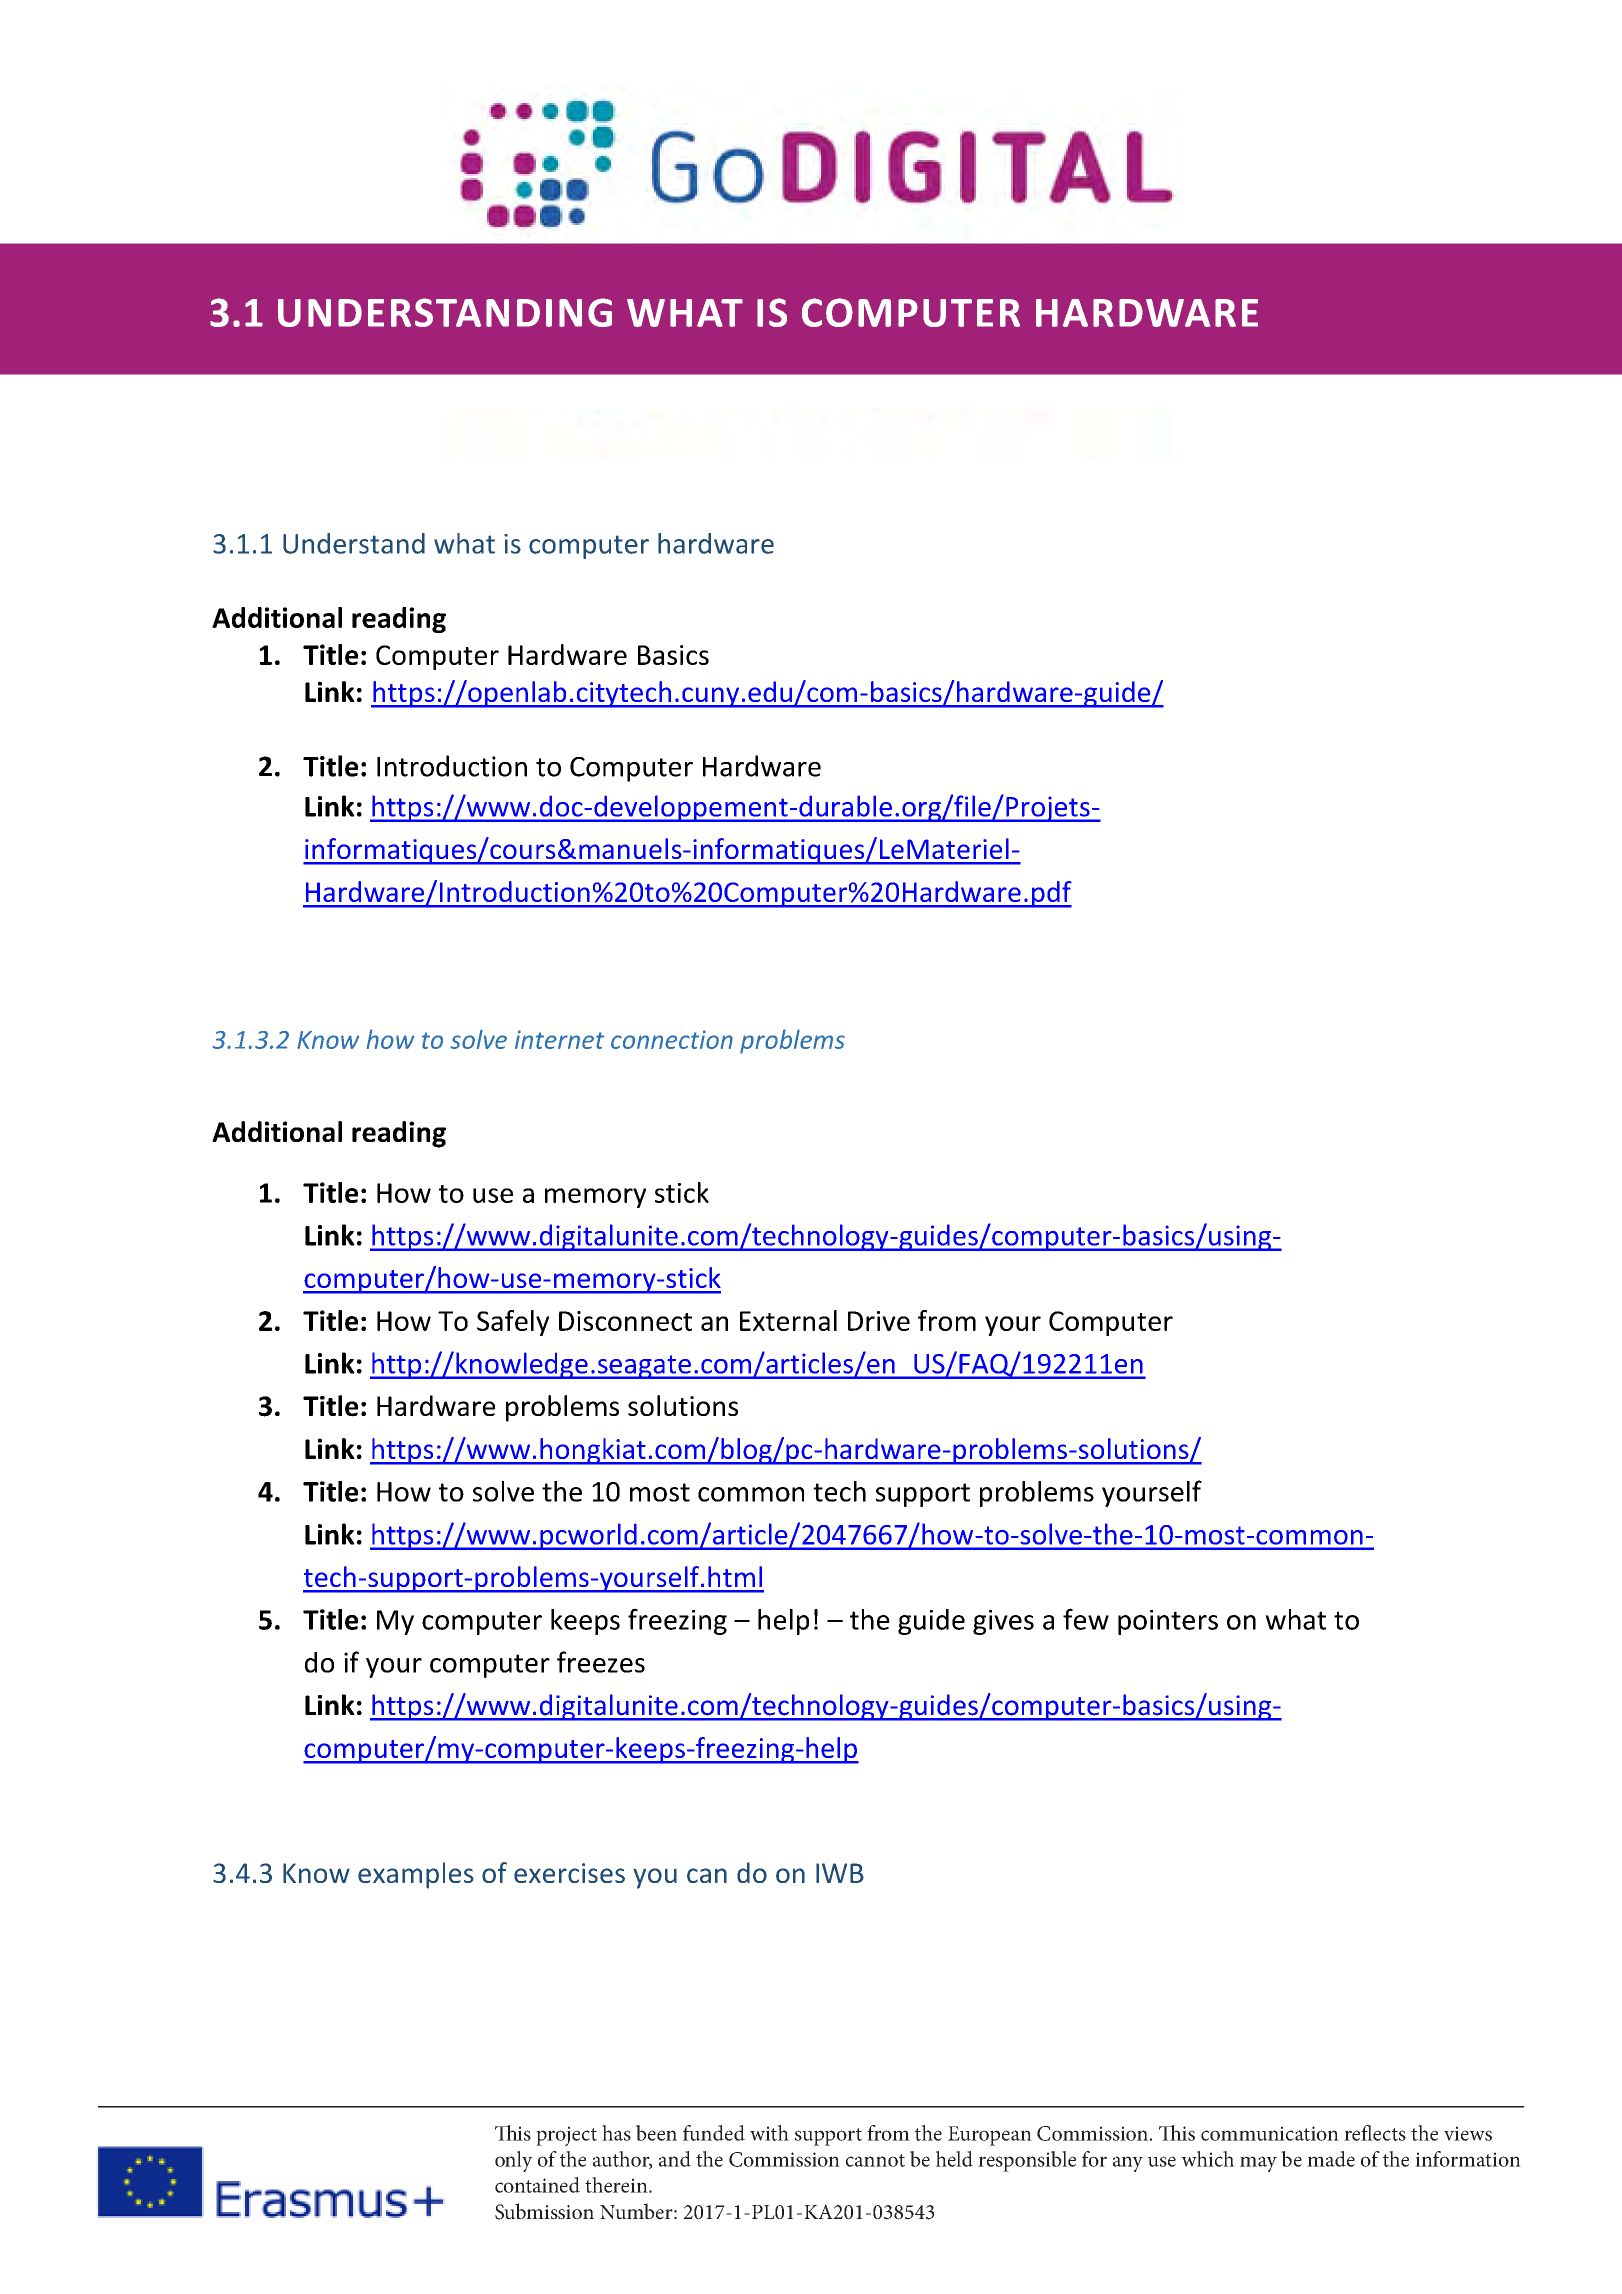  I want to click on contained, so click(537, 2185).
